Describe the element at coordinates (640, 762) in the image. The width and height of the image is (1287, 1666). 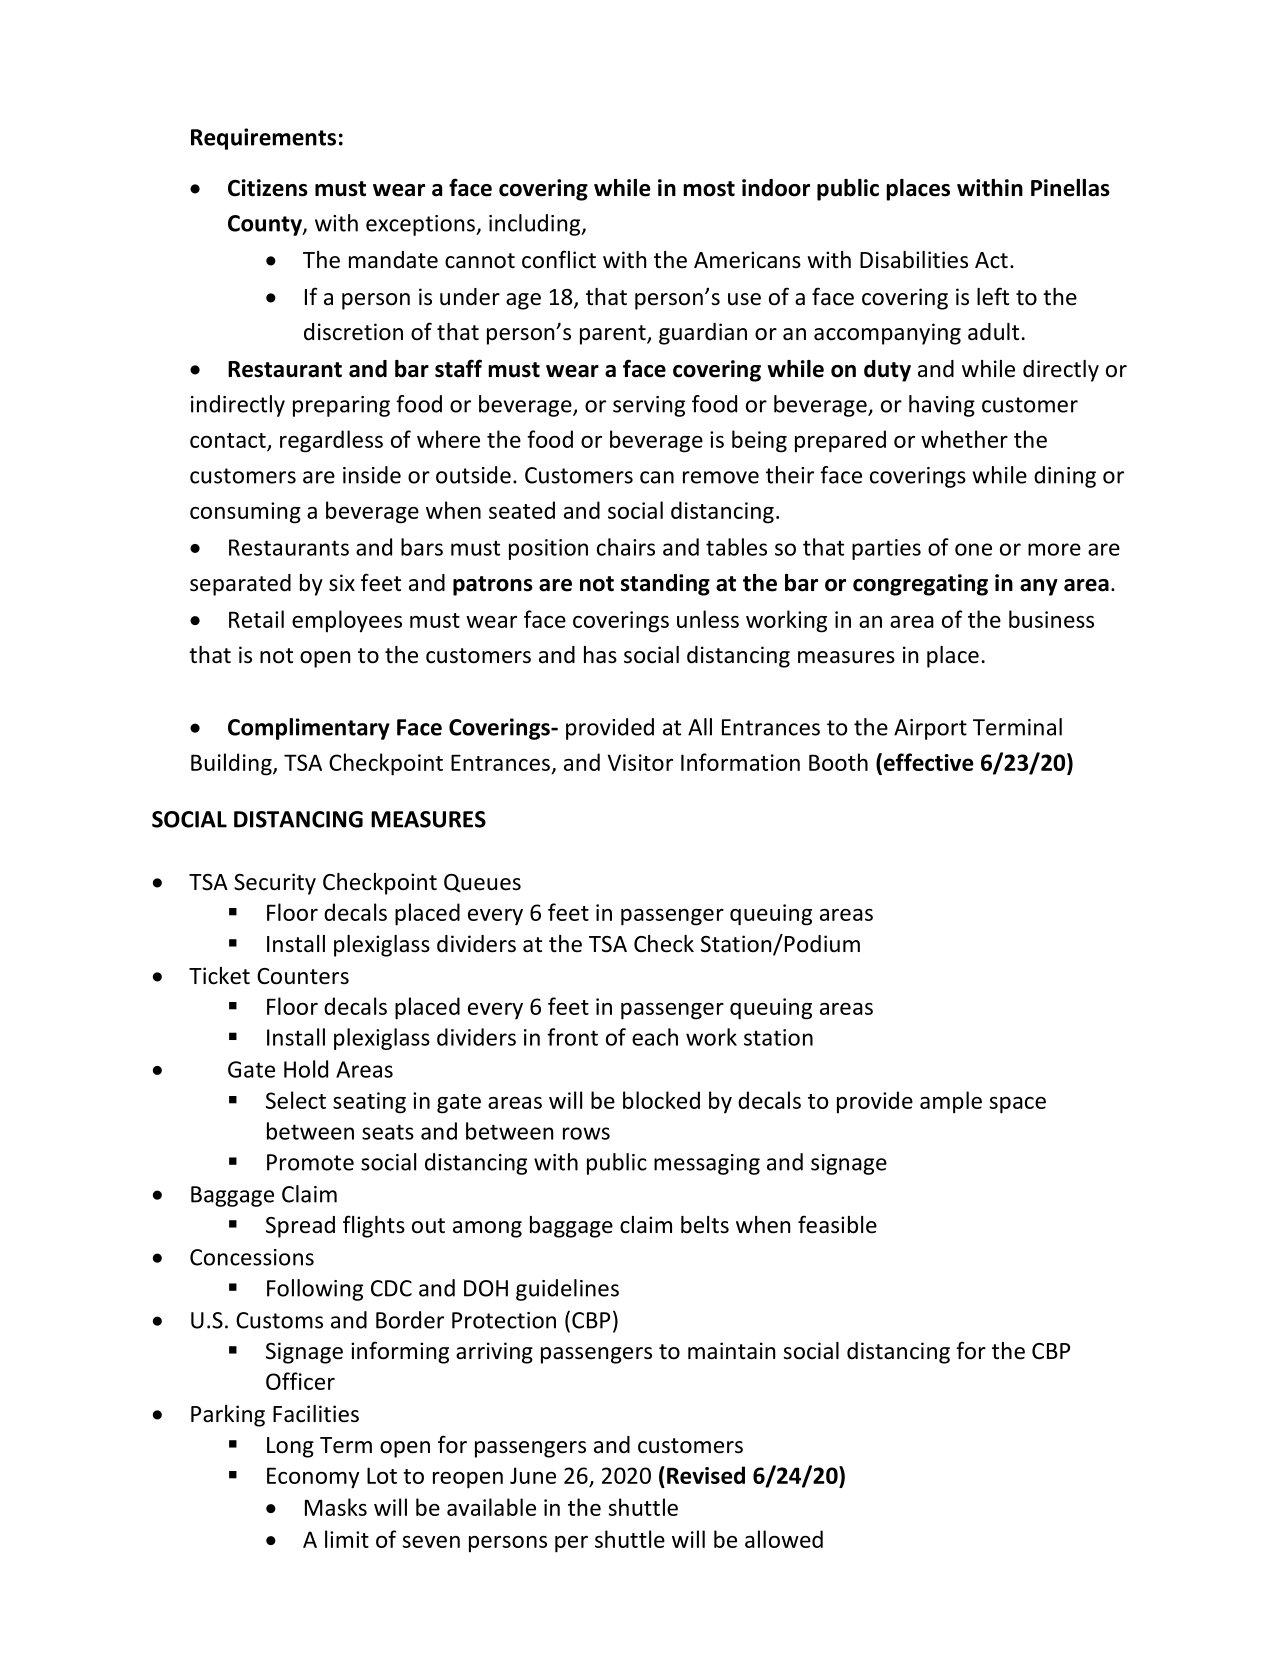
I see `Visitor` at that location.
